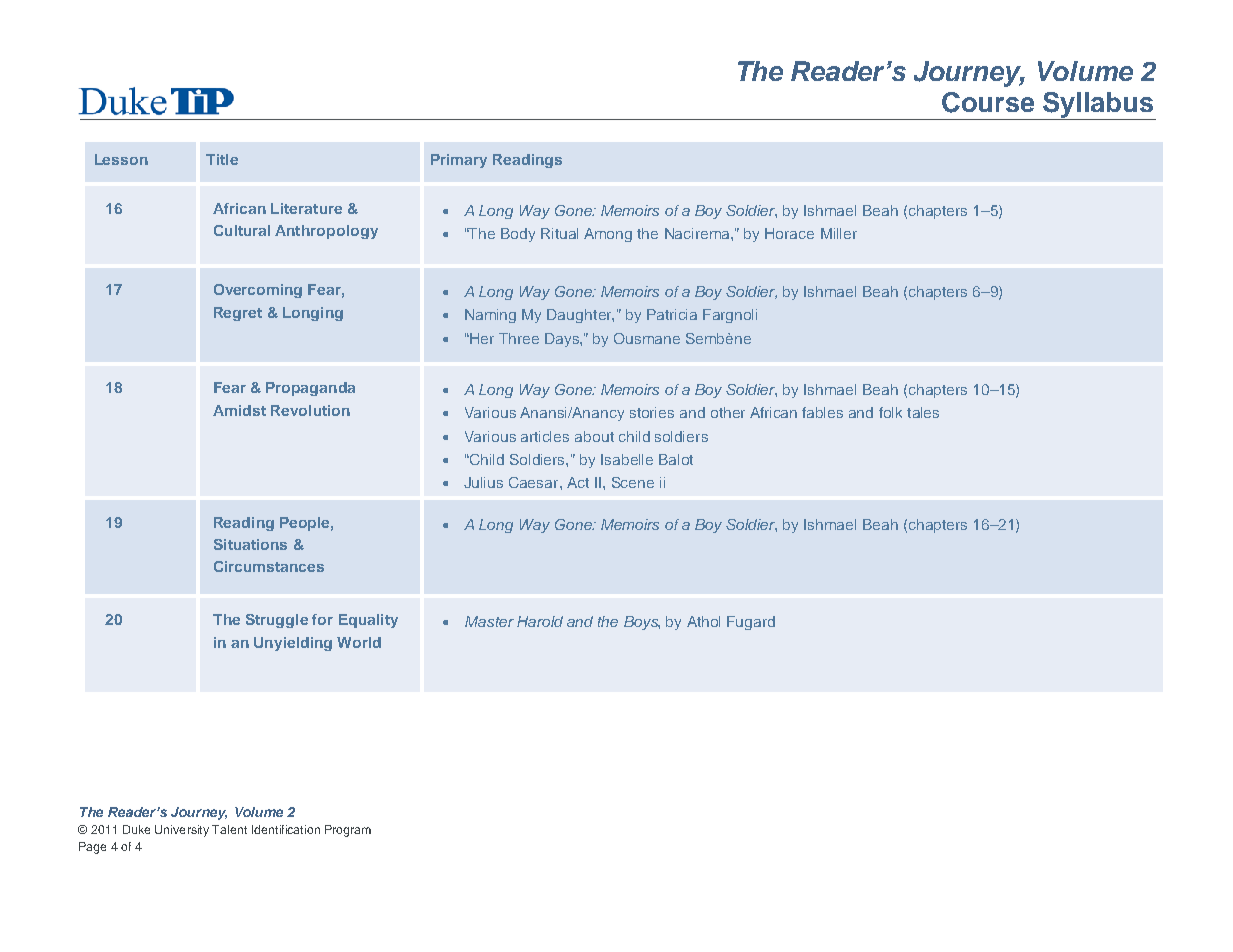  Describe the element at coordinates (923, 412) in the document. I see `tales` at that location.
